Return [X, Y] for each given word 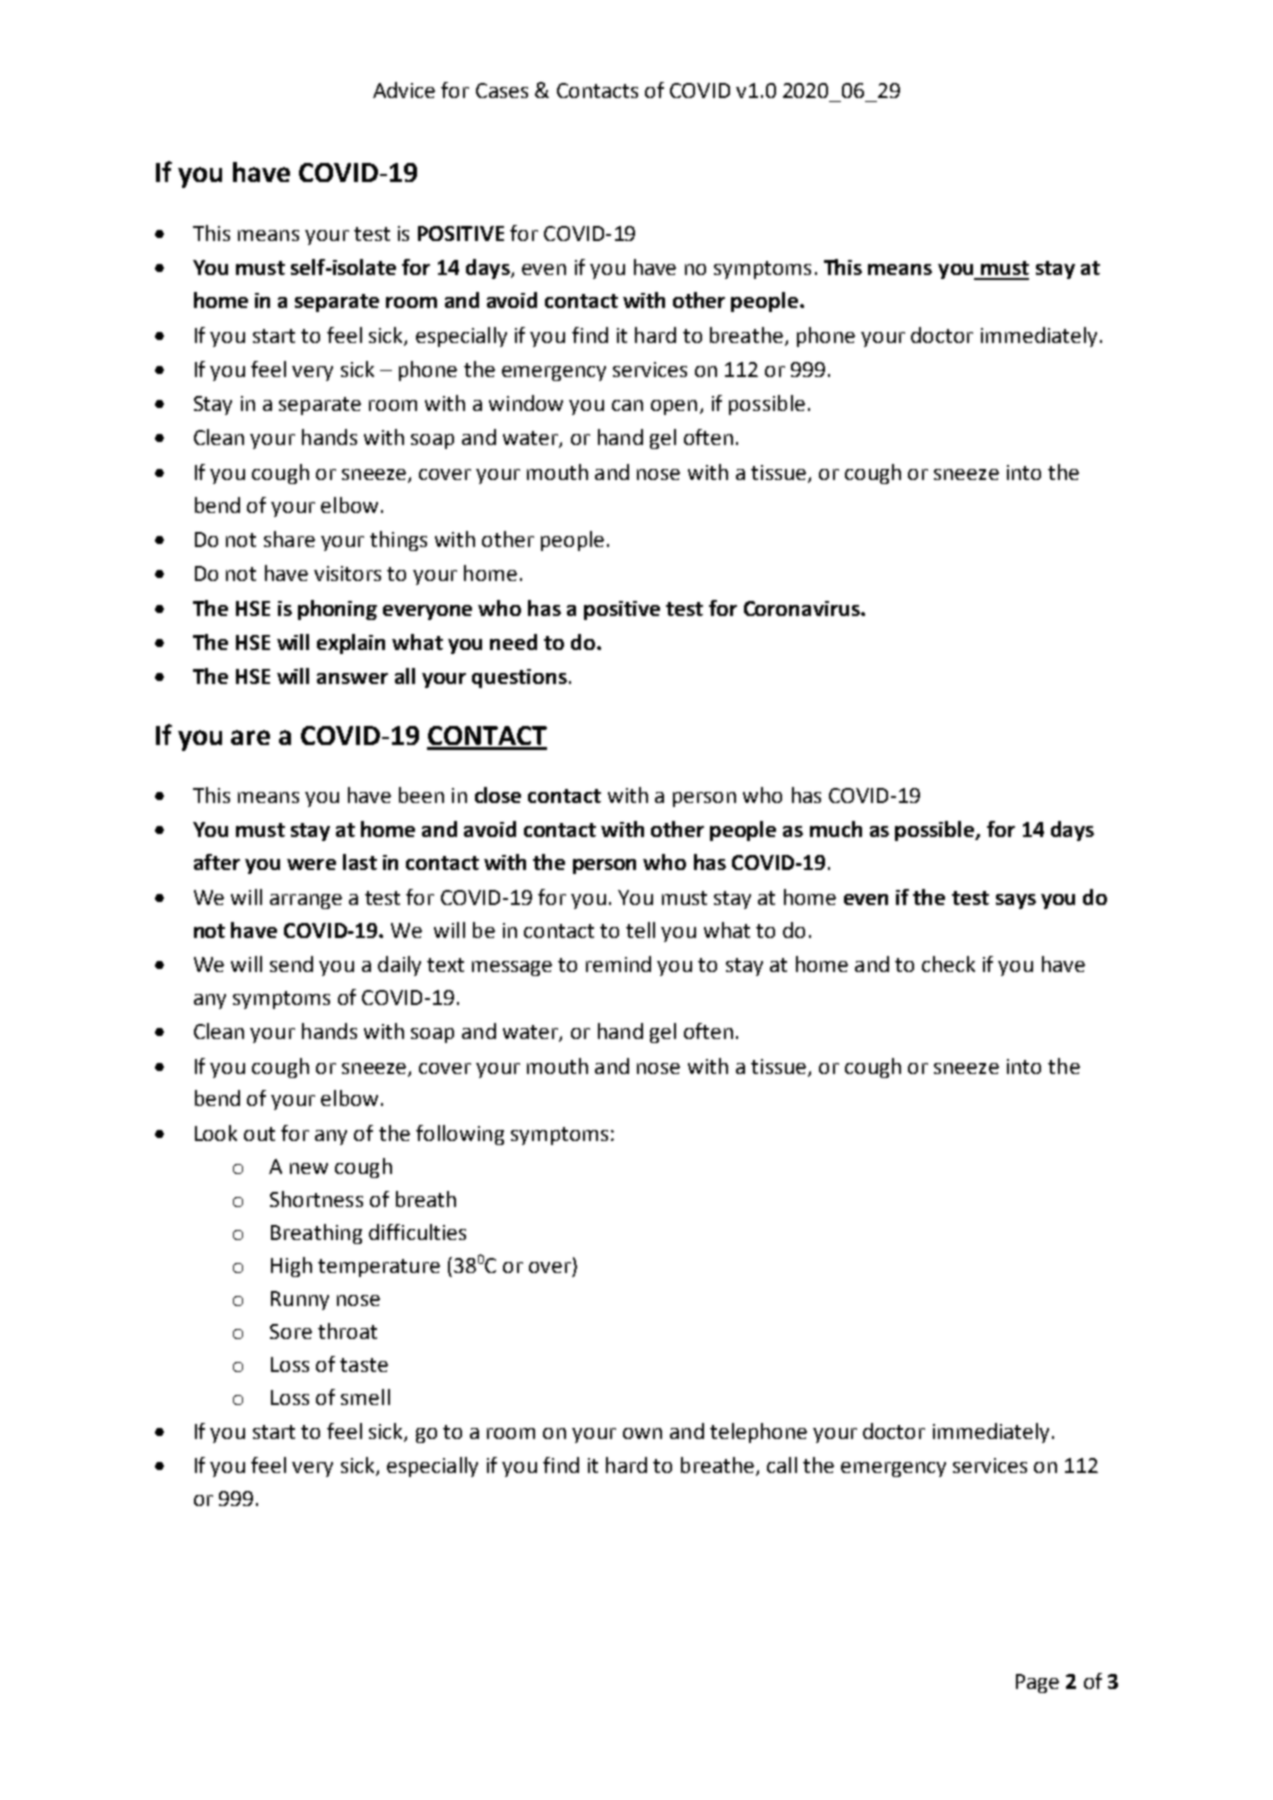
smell [365, 1397]
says [1016, 901]
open [674, 407]
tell [640, 930]
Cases [502, 90]
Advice [404, 90]
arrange [306, 901]
